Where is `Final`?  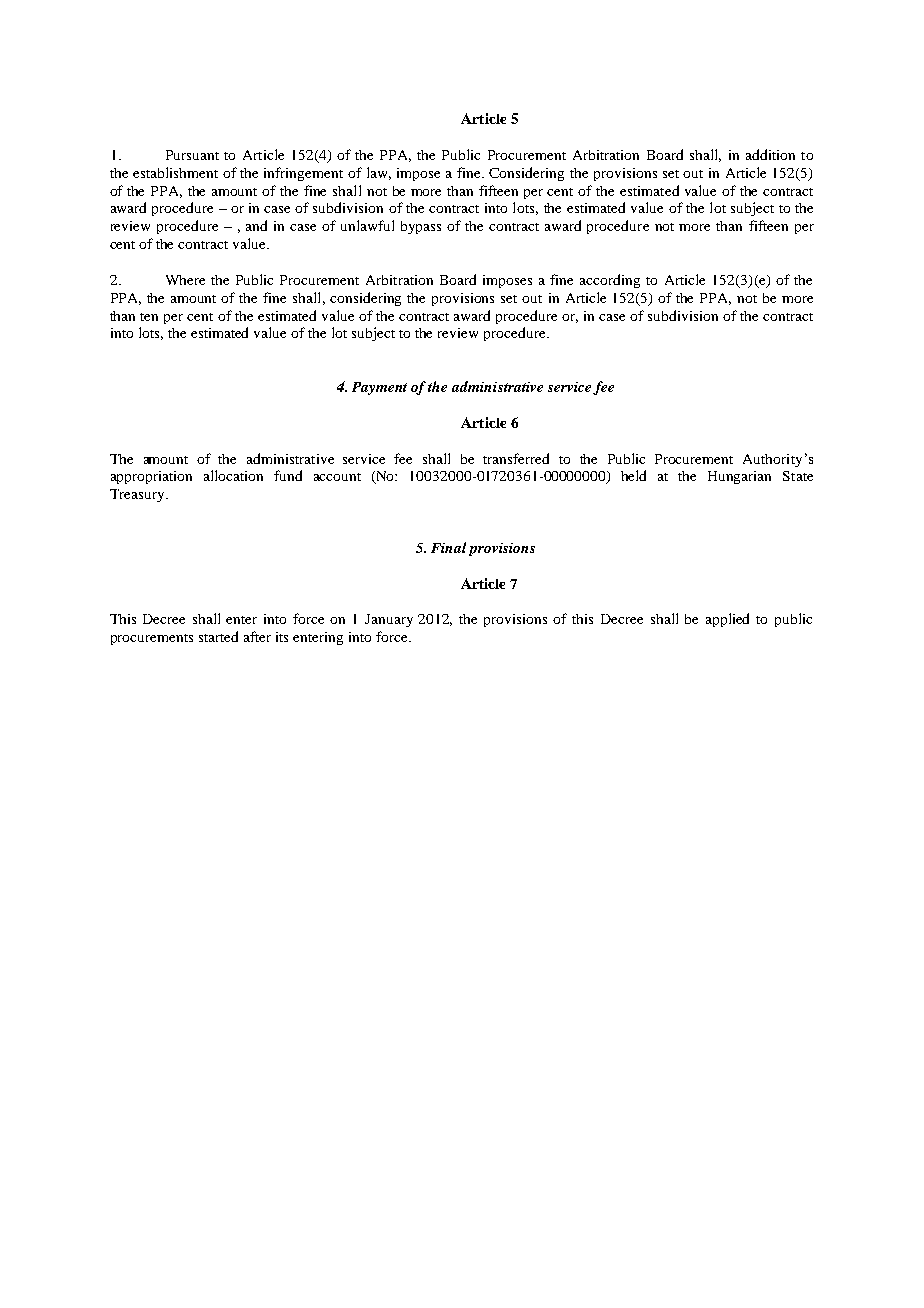
Final is located at coordinates (448, 547).
